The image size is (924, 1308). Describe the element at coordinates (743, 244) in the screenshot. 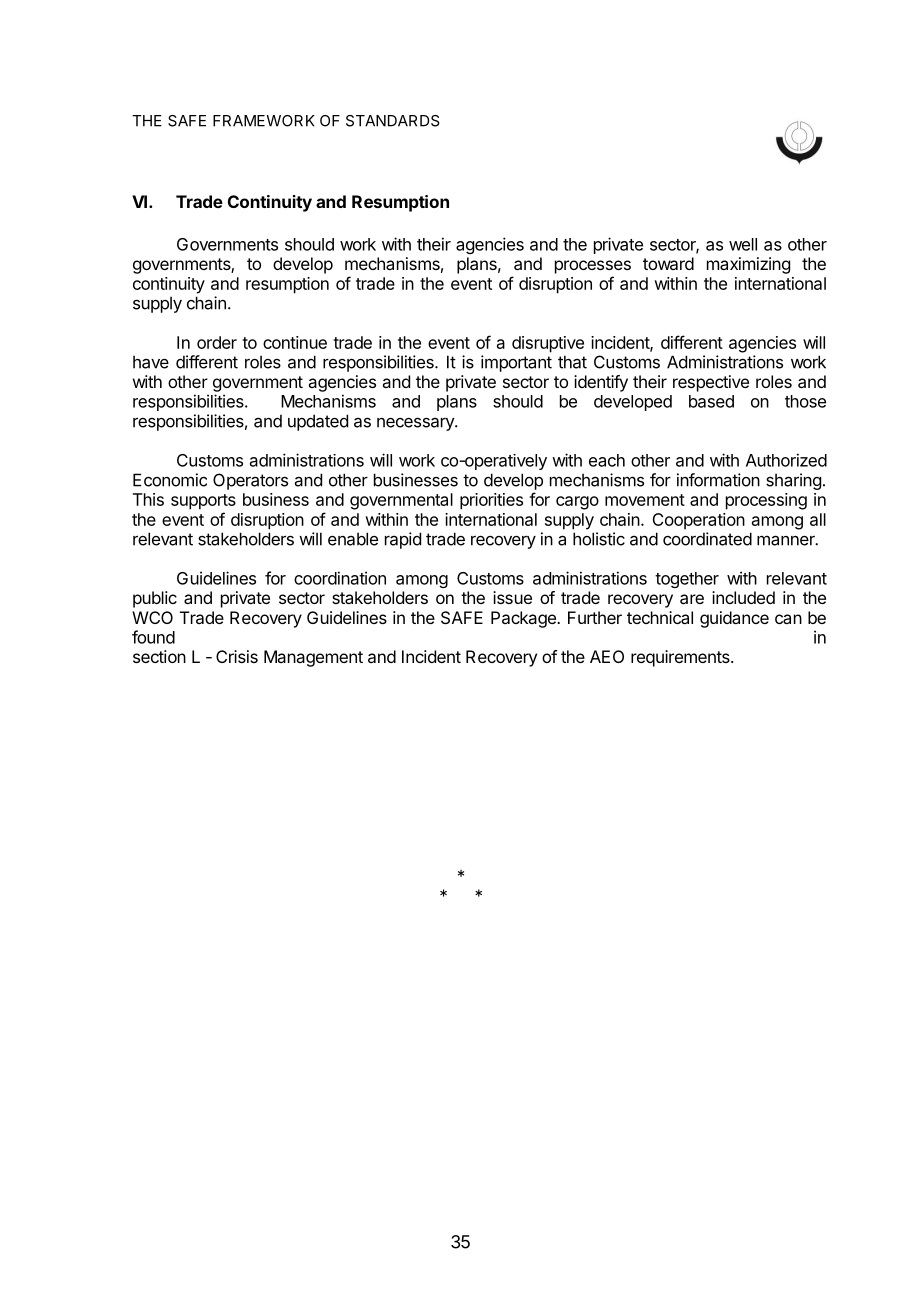

I see `well` at that location.
